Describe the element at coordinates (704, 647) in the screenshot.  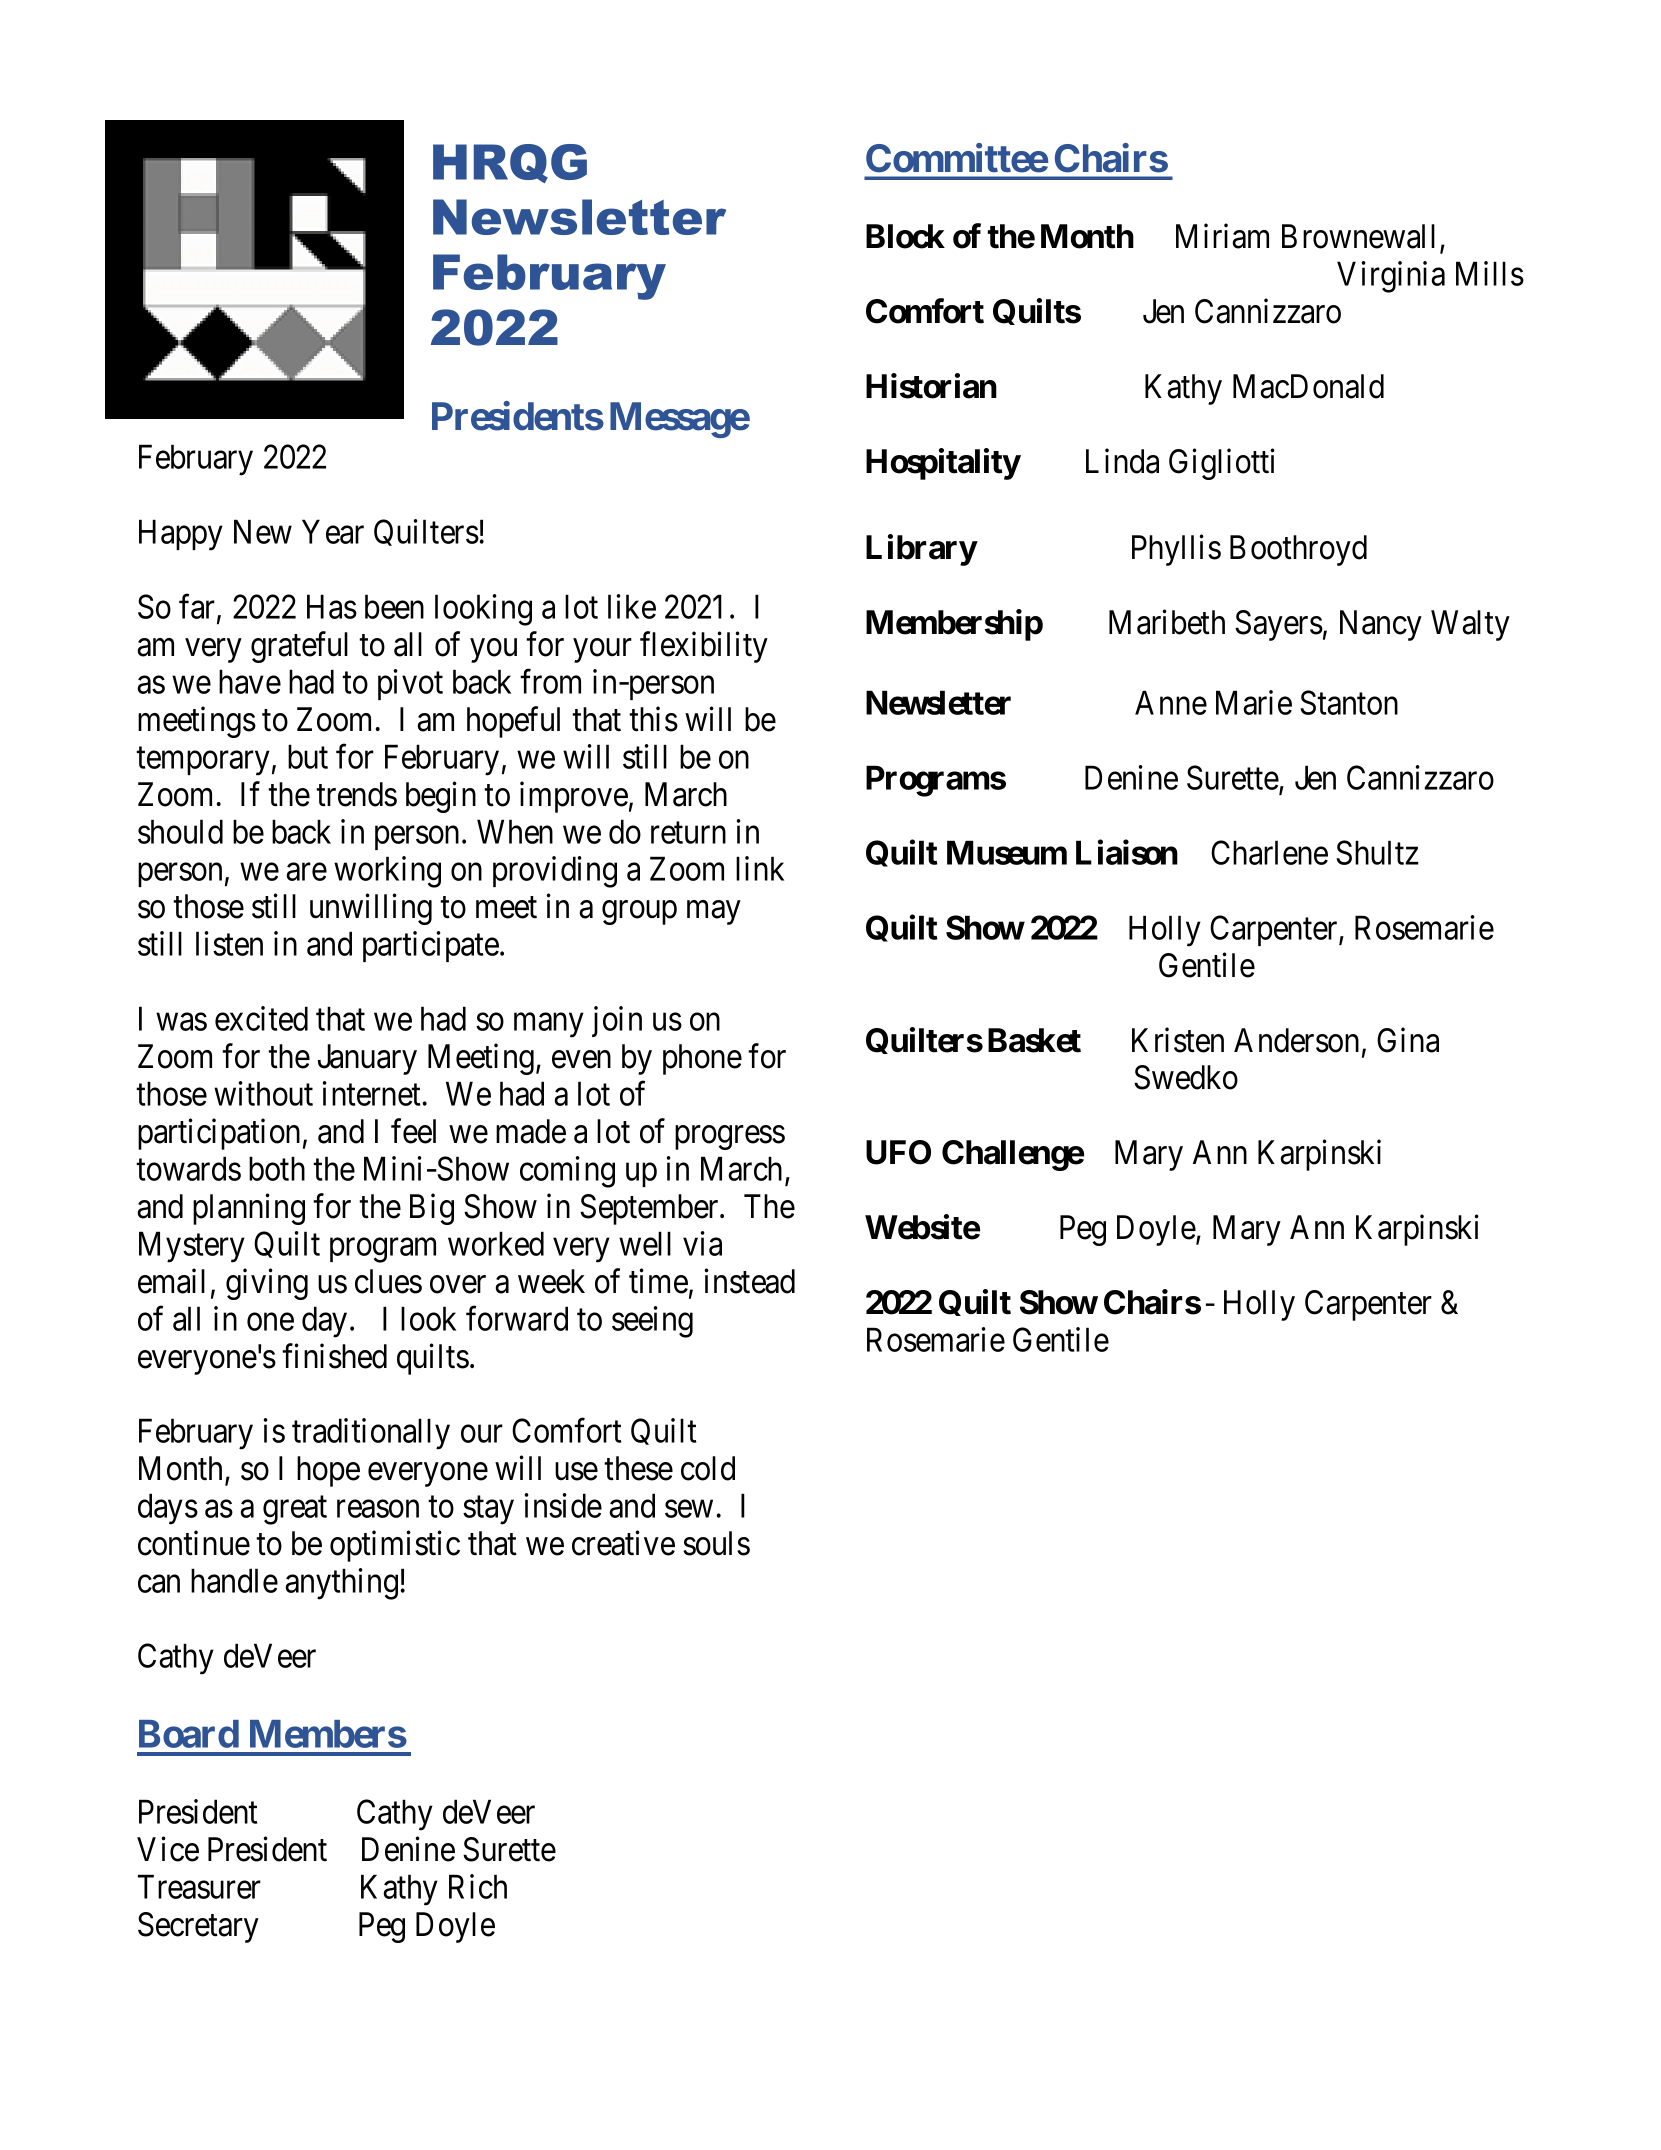
I see `flexibility` at that location.
